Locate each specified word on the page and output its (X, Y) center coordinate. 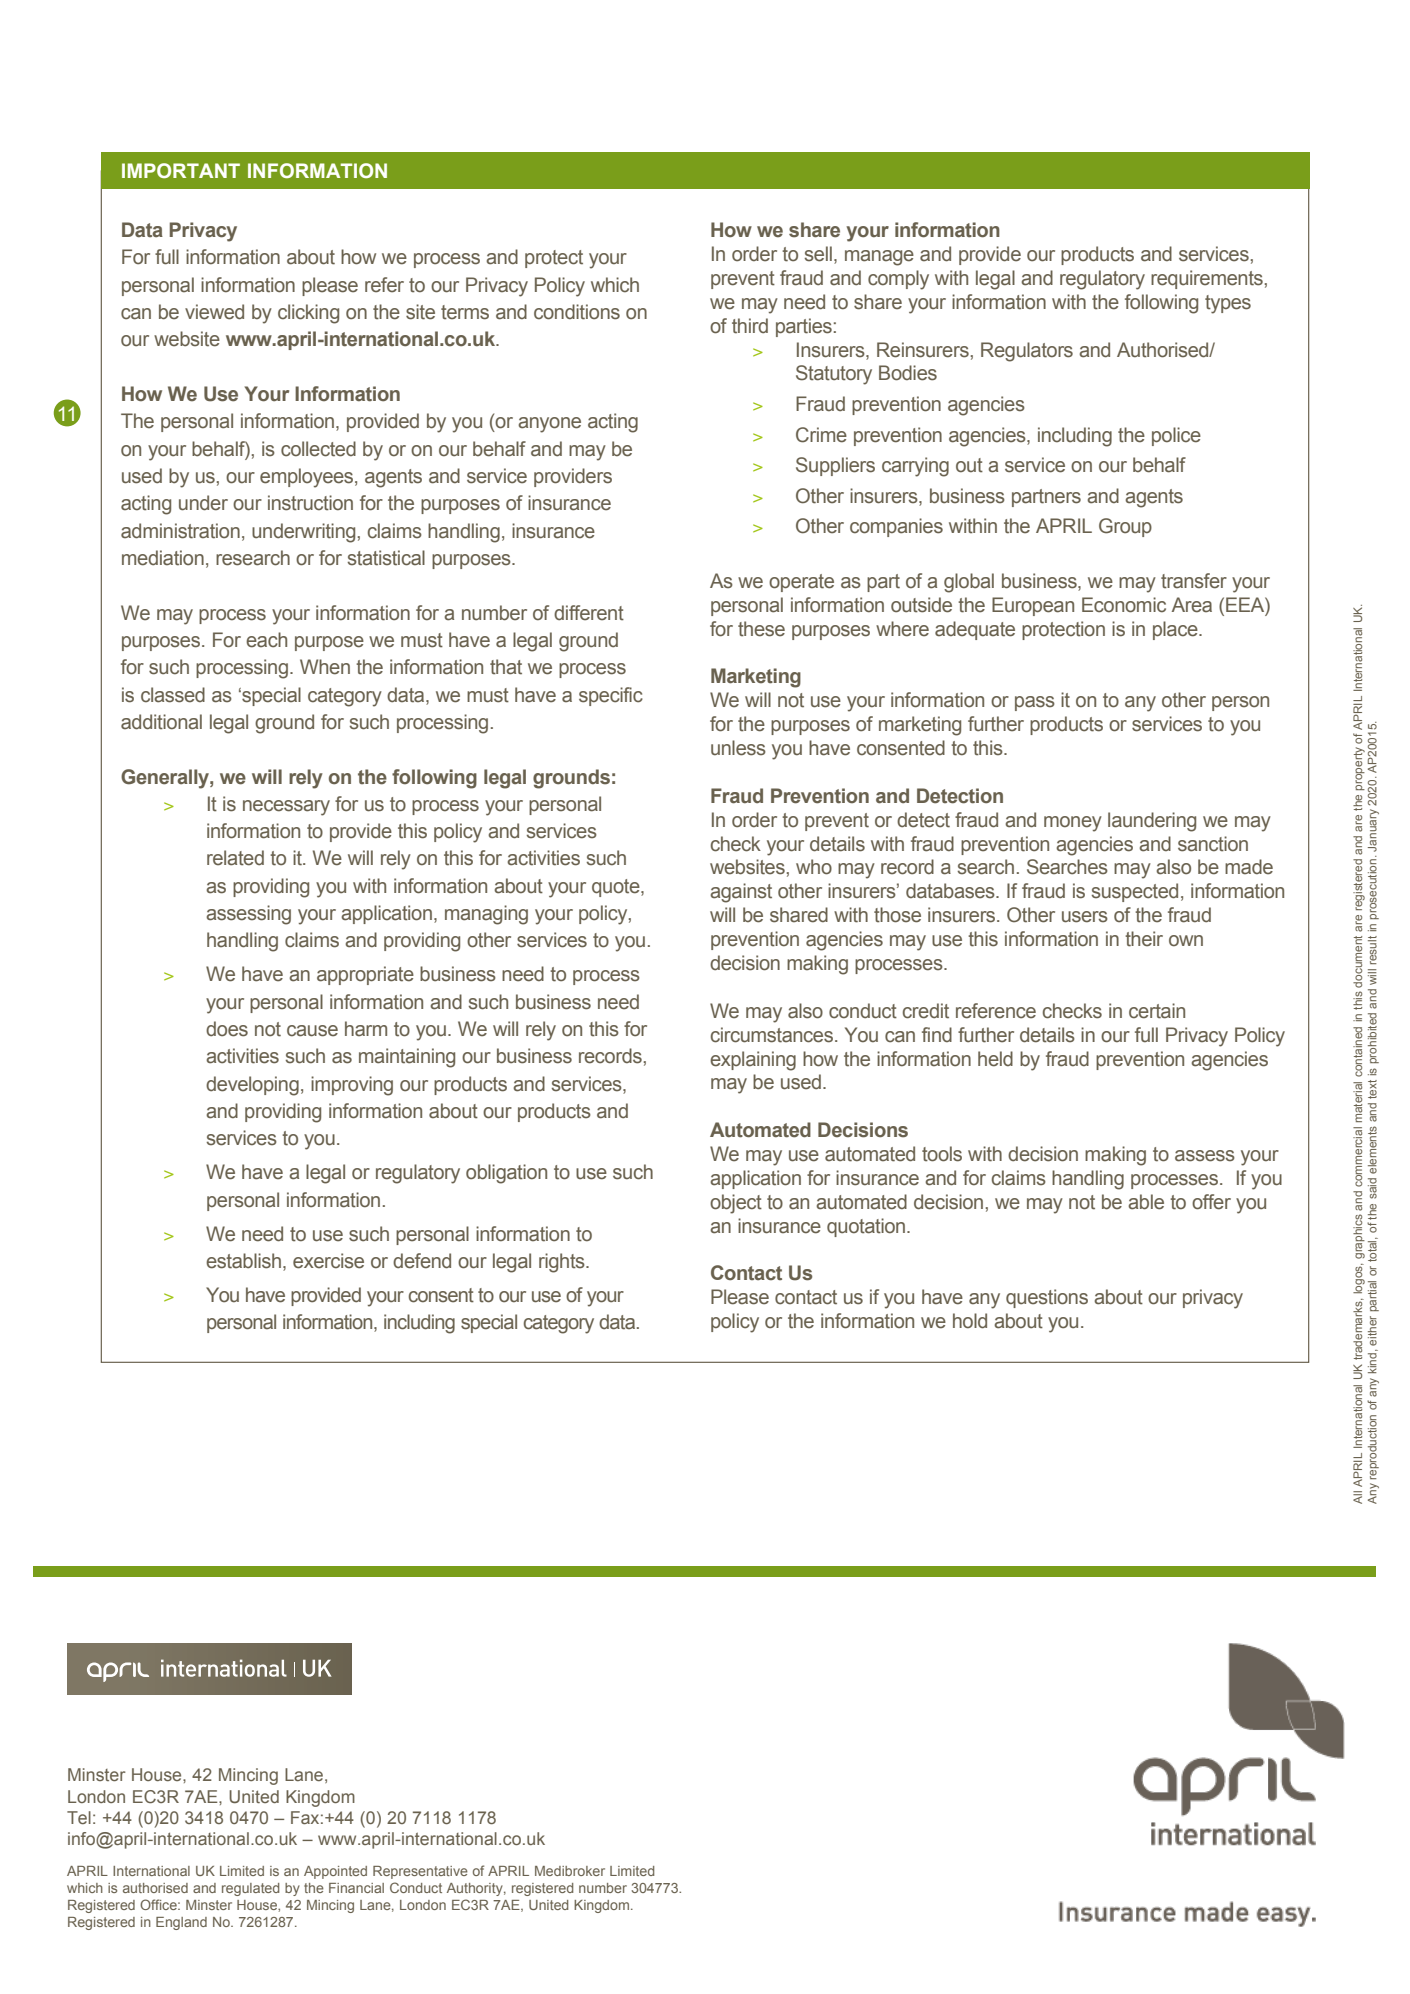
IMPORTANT (181, 170)
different (589, 613)
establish (243, 1261)
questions (1047, 1298)
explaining (753, 1061)
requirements (1207, 279)
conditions (577, 312)
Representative (420, 1872)
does (227, 1029)
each (266, 640)
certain (1157, 1011)
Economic (1124, 605)
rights (563, 1263)
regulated (251, 1889)
